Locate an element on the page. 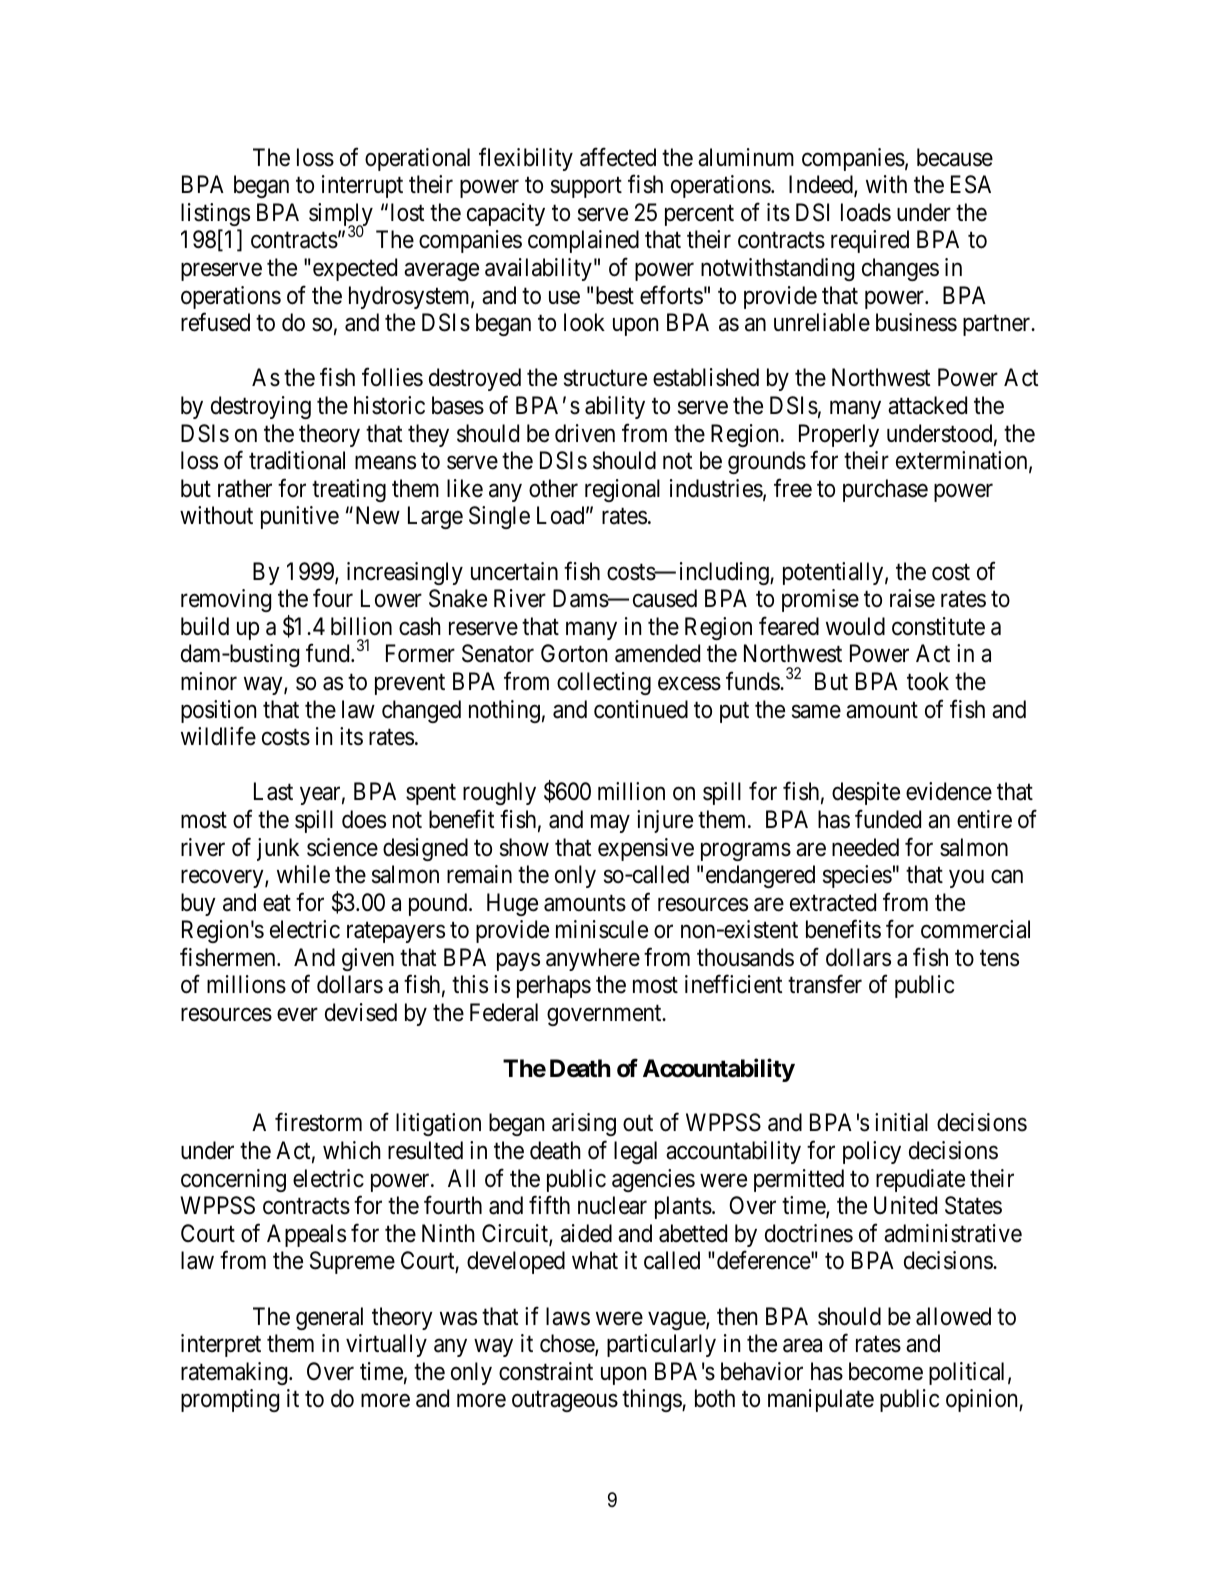 Image resolution: width=1224 pixels, height=1584 pixels. support is located at coordinates (586, 187).
